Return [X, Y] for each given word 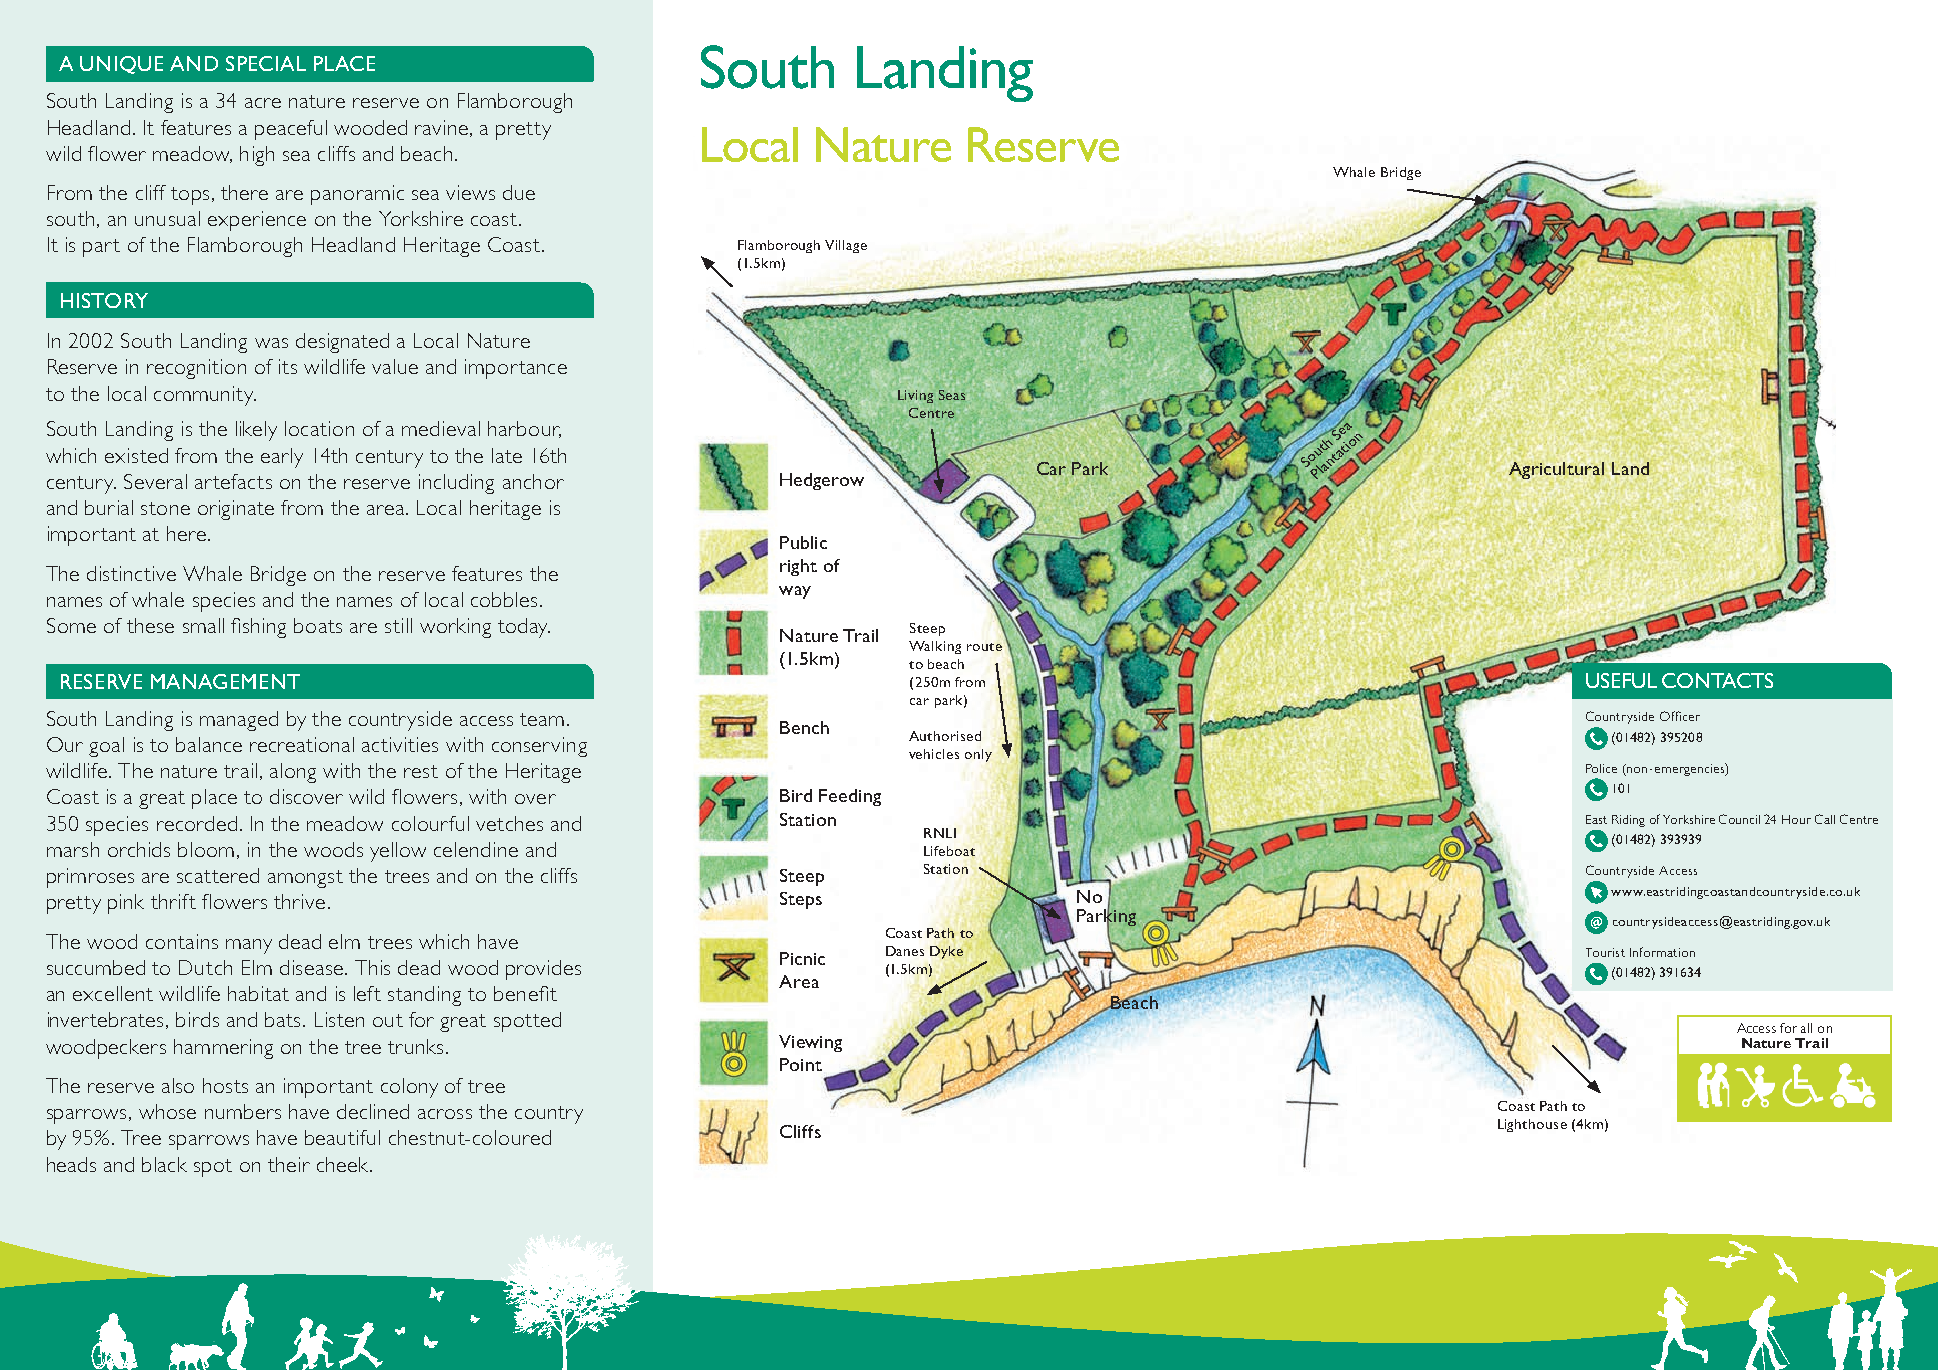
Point [801, 1064]
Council [1739, 819]
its [288, 366]
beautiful [342, 1137]
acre [263, 103]
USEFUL [1621, 680]
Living [915, 396]
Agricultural [1556, 470]
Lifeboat [949, 851]
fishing [258, 628]
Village [846, 246]
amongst [305, 879]
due [519, 192]
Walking [935, 647]
